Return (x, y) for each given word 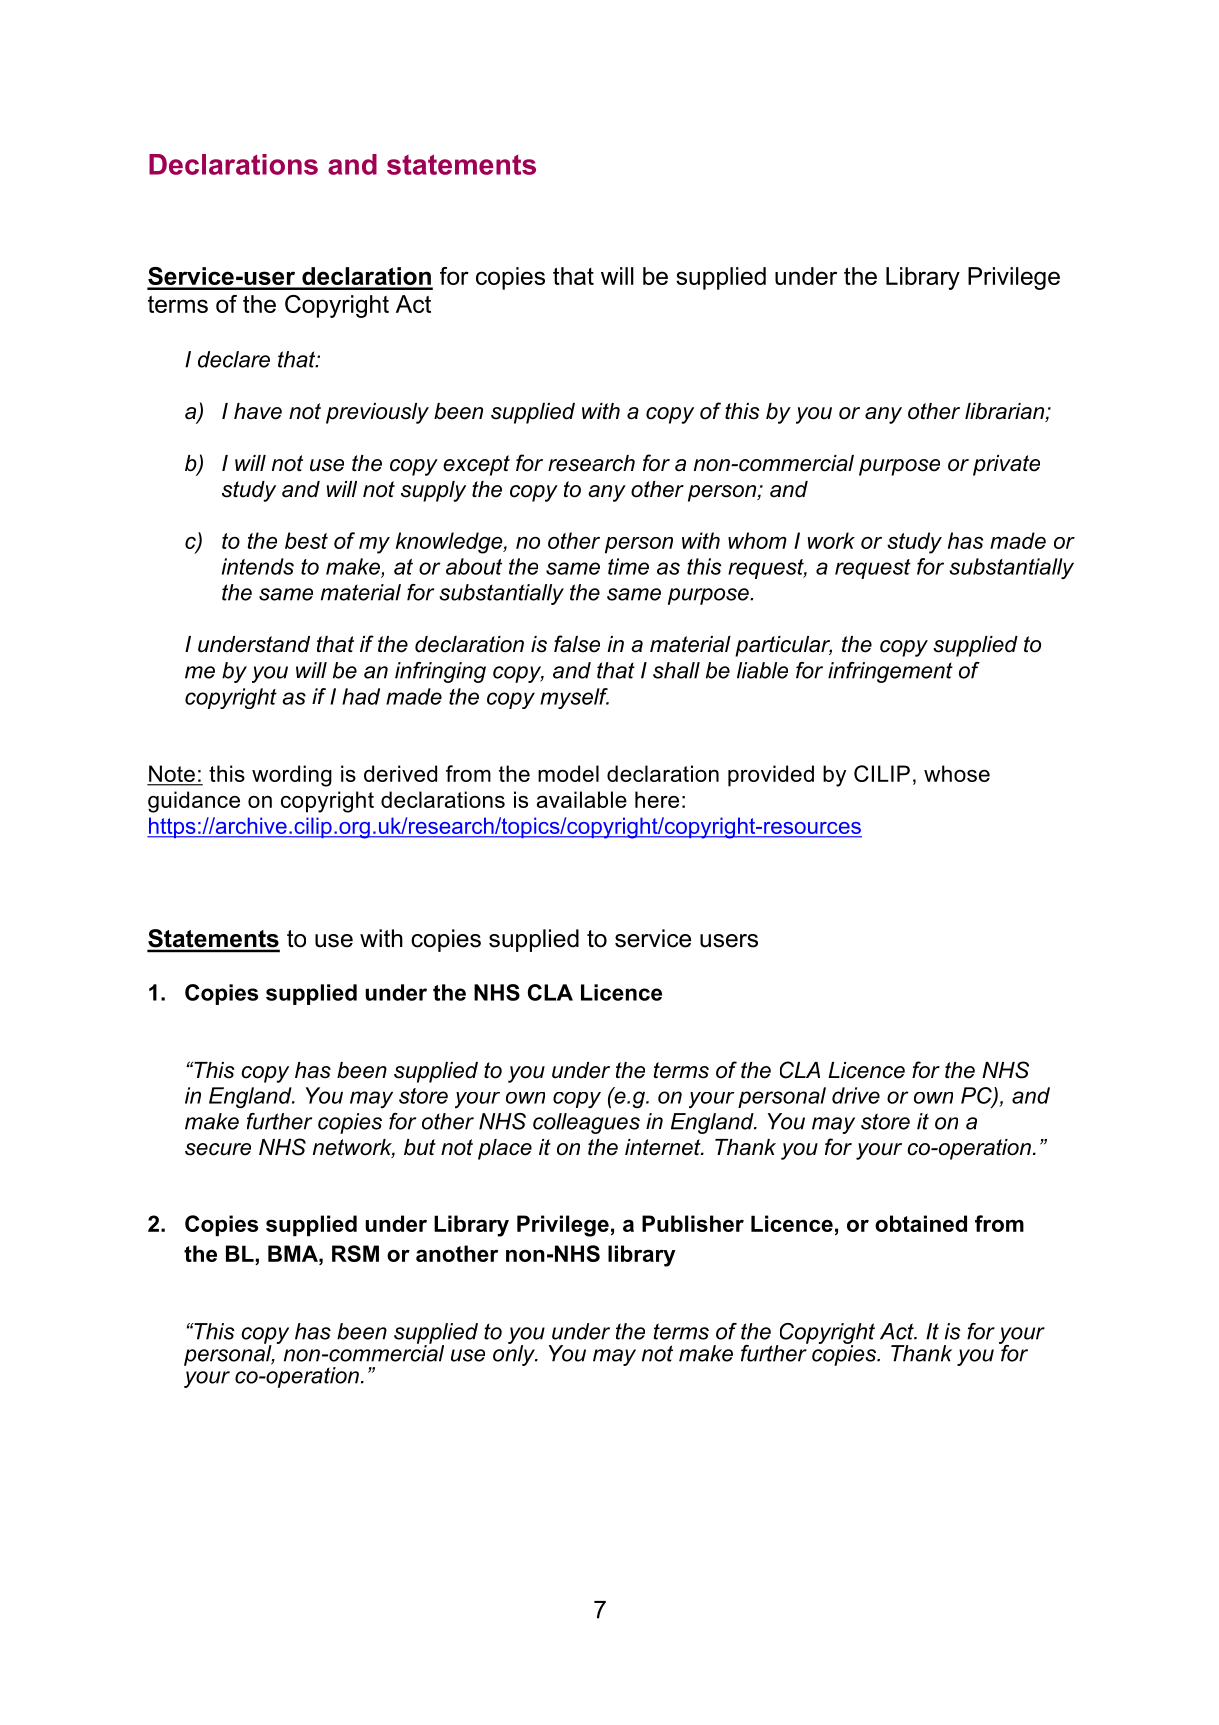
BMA (294, 1253)
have (258, 411)
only (515, 1354)
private (1006, 465)
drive (856, 1095)
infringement (890, 672)
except (476, 465)
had (361, 696)
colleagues (586, 1123)
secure (218, 1149)
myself (574, 698)
